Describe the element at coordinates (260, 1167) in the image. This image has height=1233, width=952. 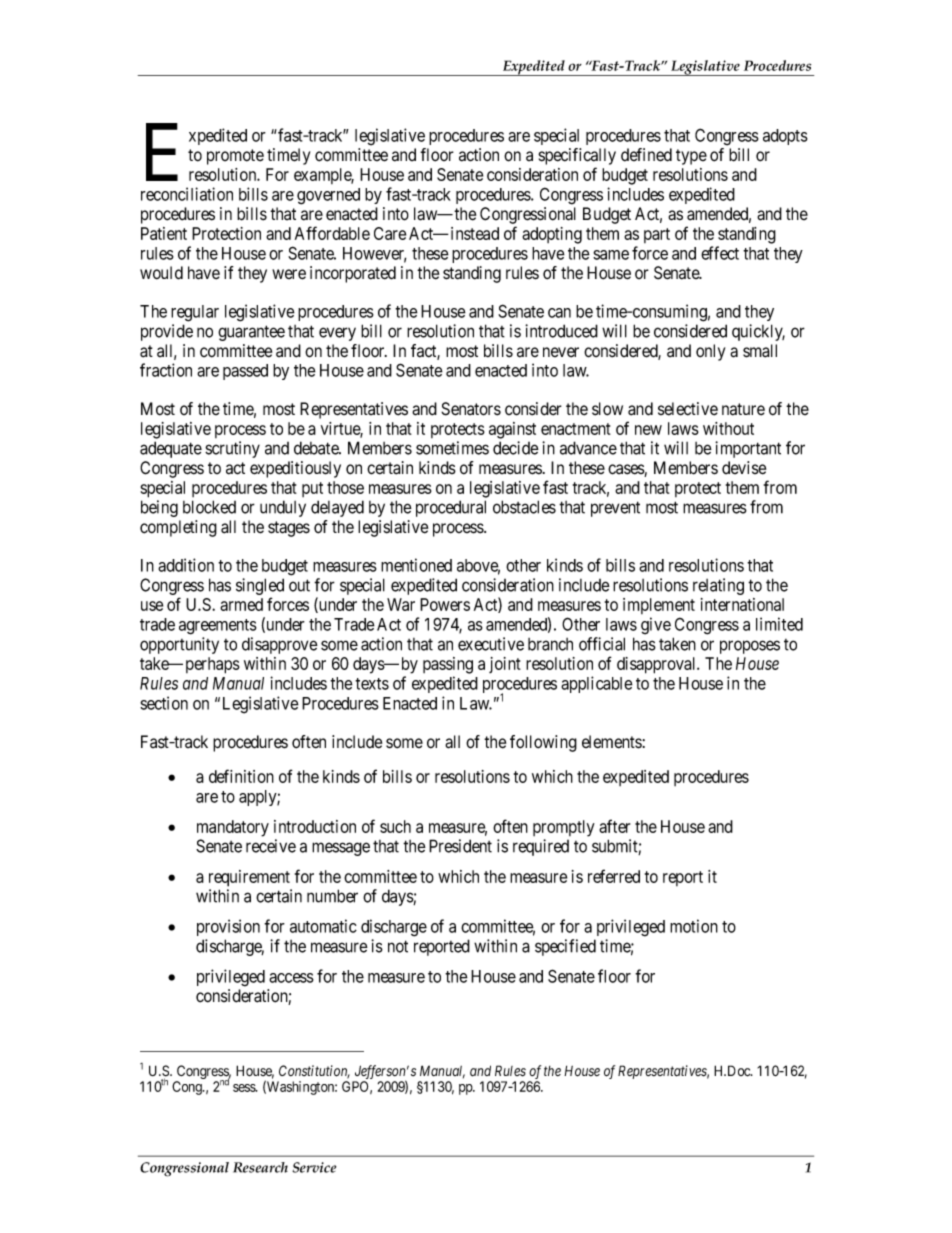
I see `Research` at that location.
